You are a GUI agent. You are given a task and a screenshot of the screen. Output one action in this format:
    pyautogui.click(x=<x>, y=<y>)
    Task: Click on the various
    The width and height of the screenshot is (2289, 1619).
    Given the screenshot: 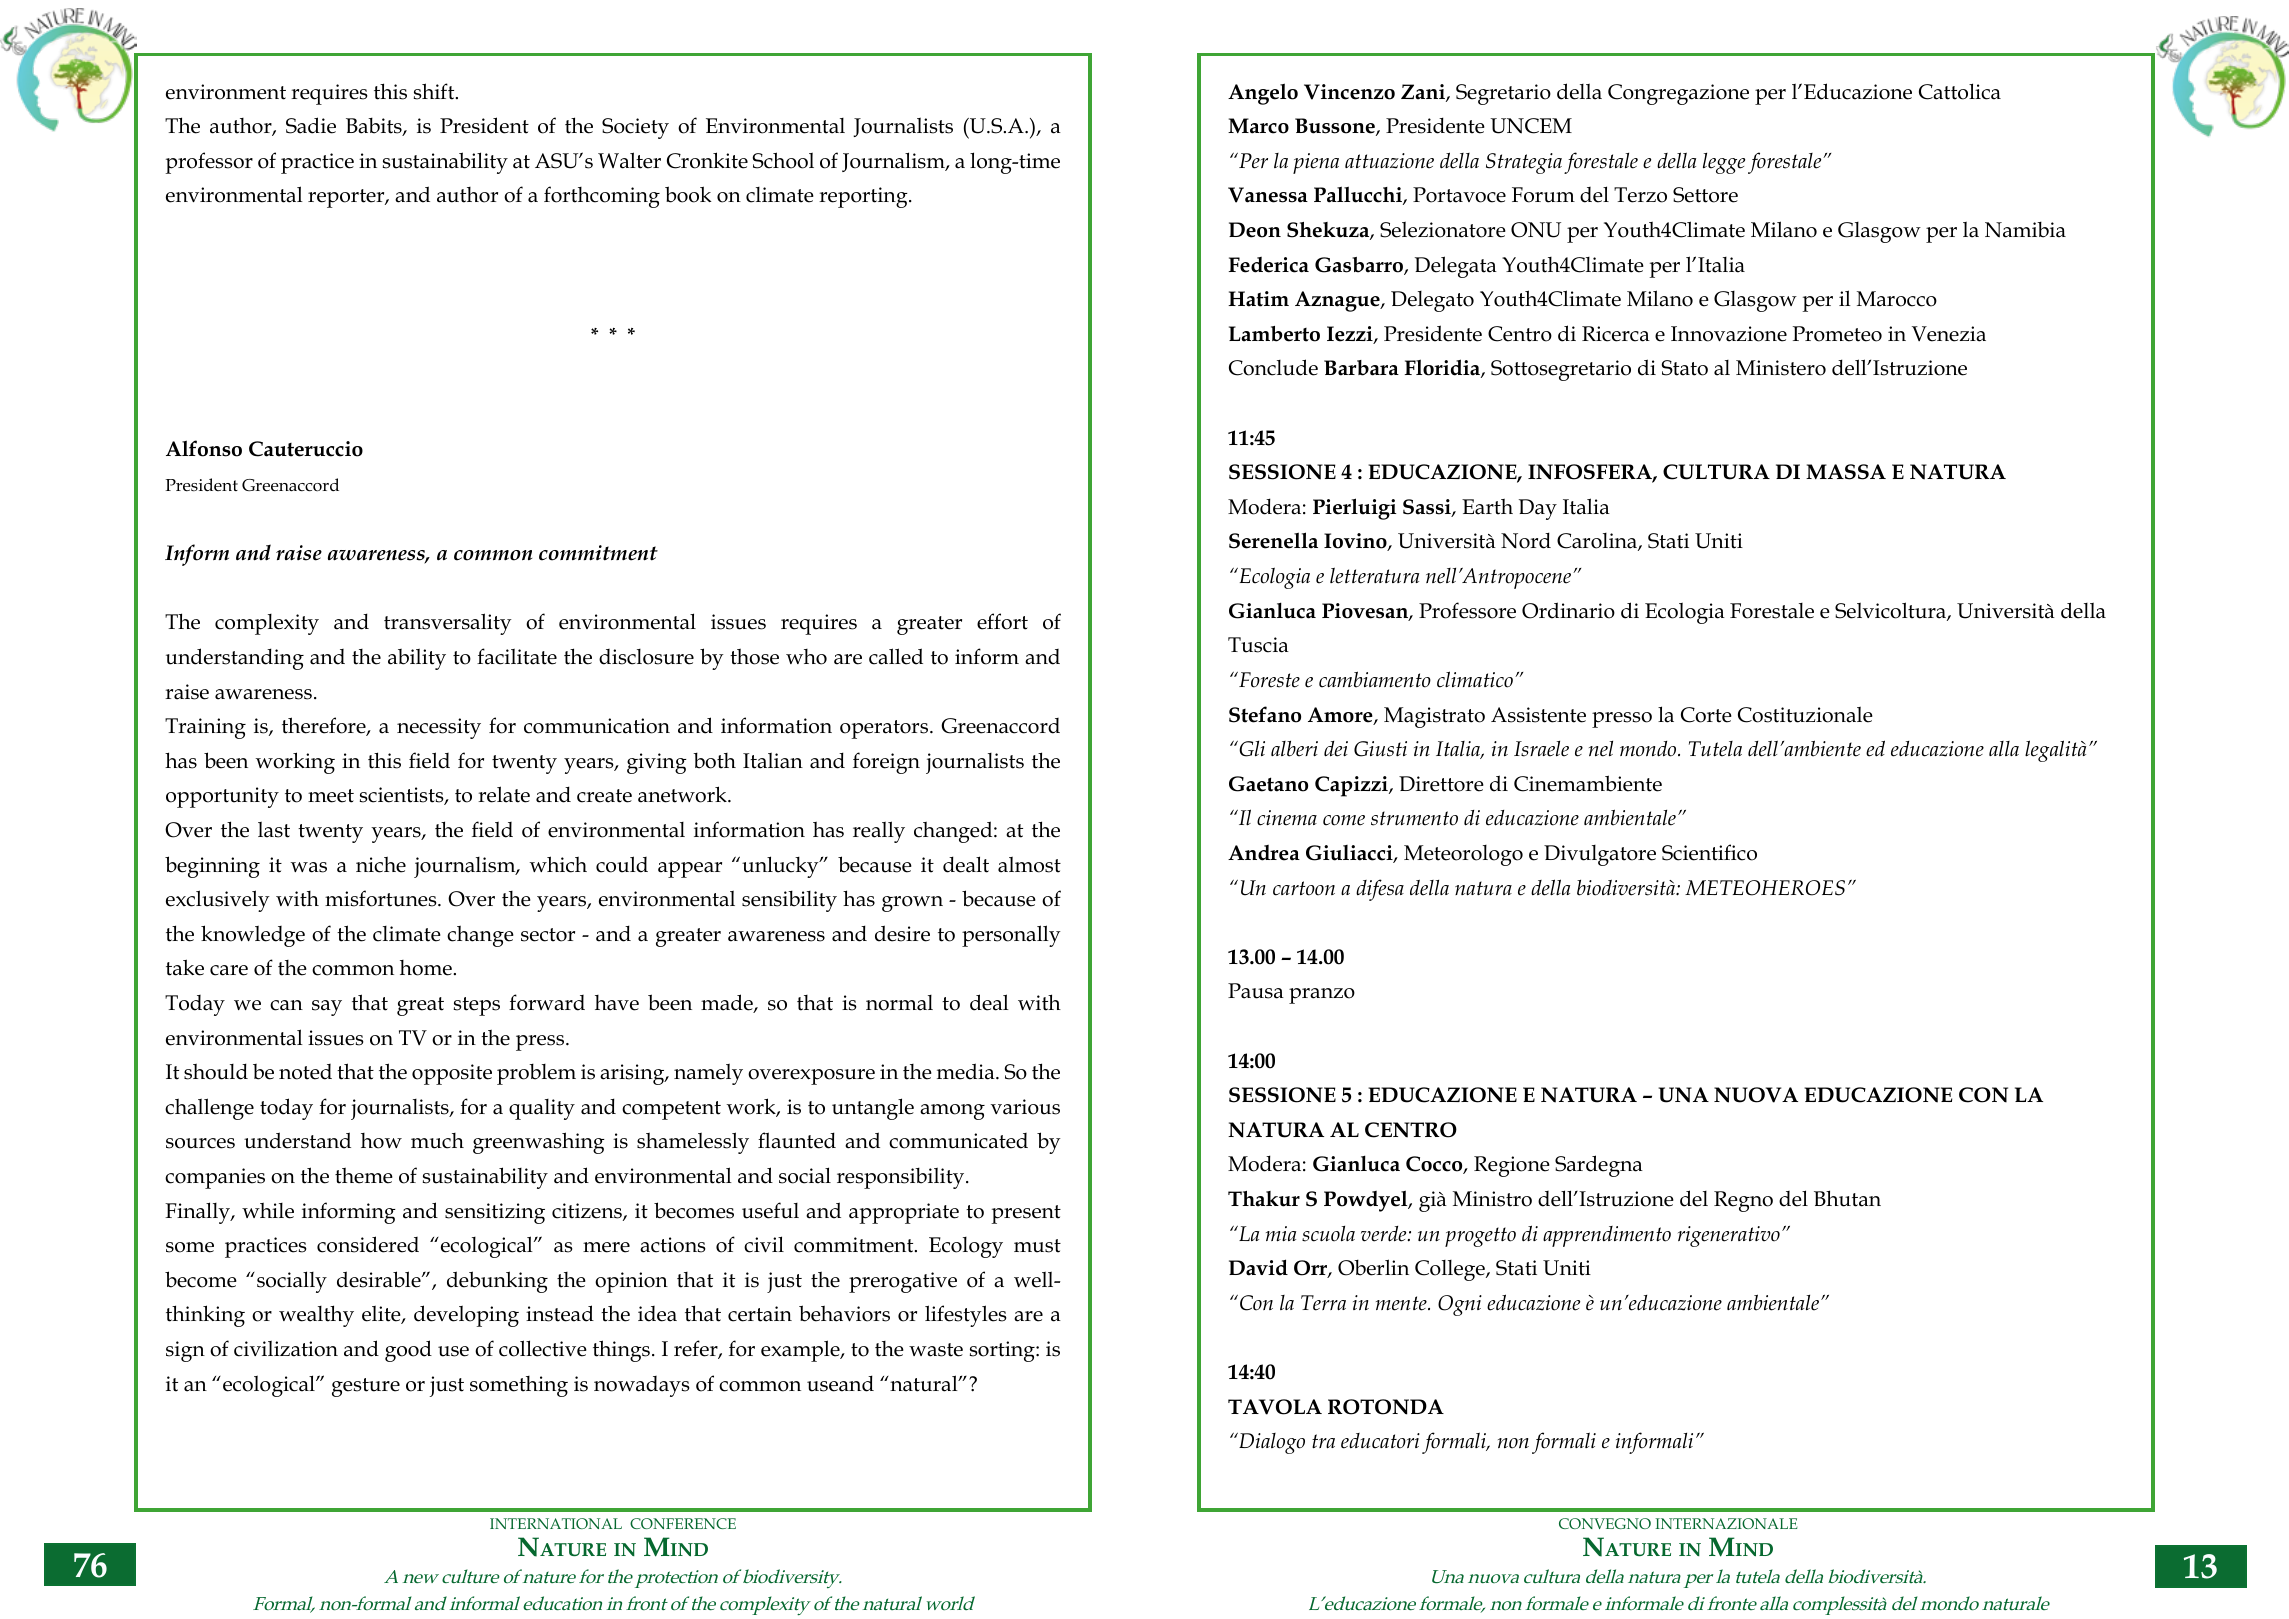 What is the action you would take?
    pyautogui.click(x=1025, y=1107)
